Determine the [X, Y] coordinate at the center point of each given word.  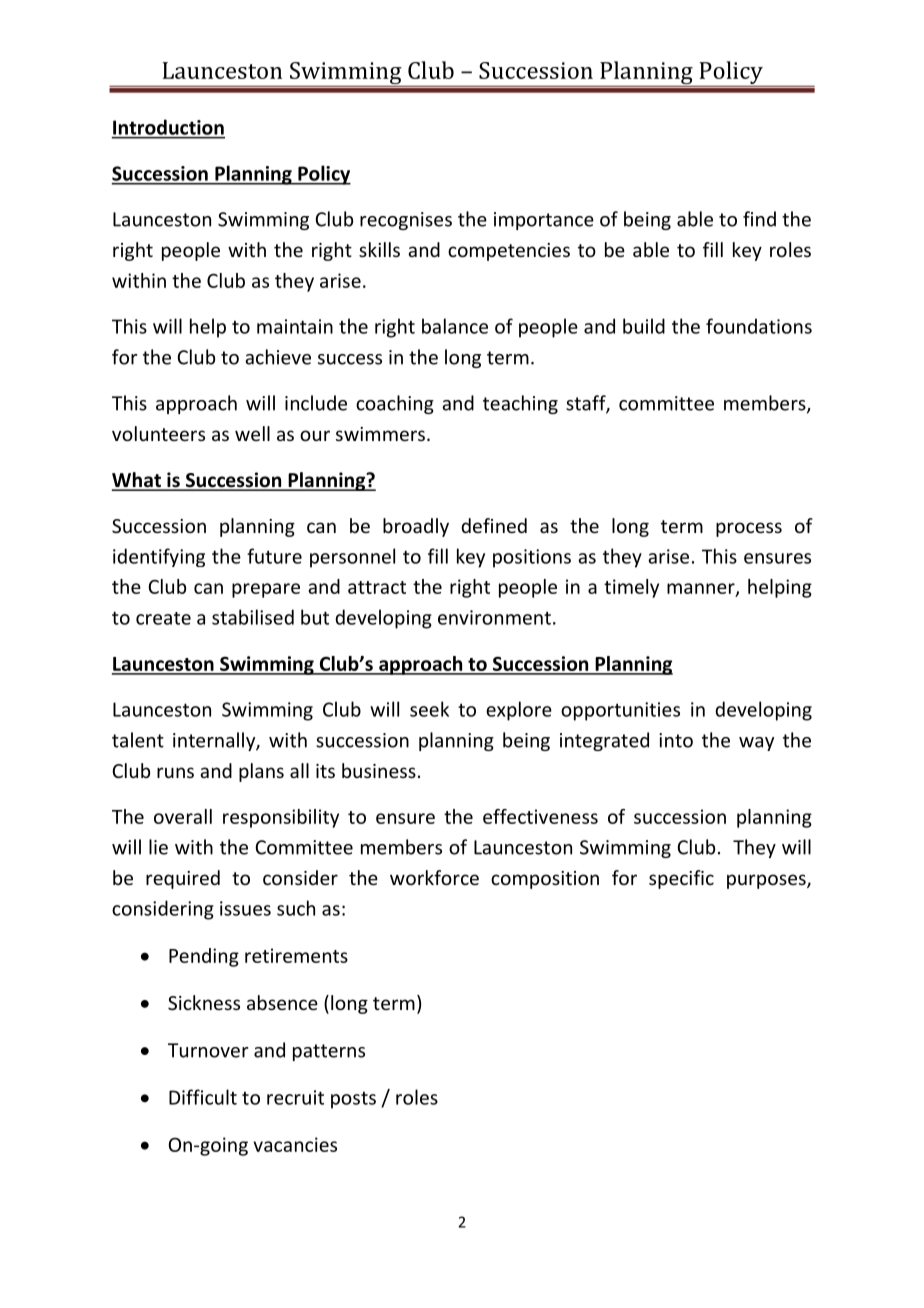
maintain [295, 326]
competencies [509, 252]
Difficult [203, 1097]
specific [681, 879]
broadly [416, 527]
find [759, 219]
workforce [434, 877]
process [749, 529]
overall [183, 816]
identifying [159, 557]
